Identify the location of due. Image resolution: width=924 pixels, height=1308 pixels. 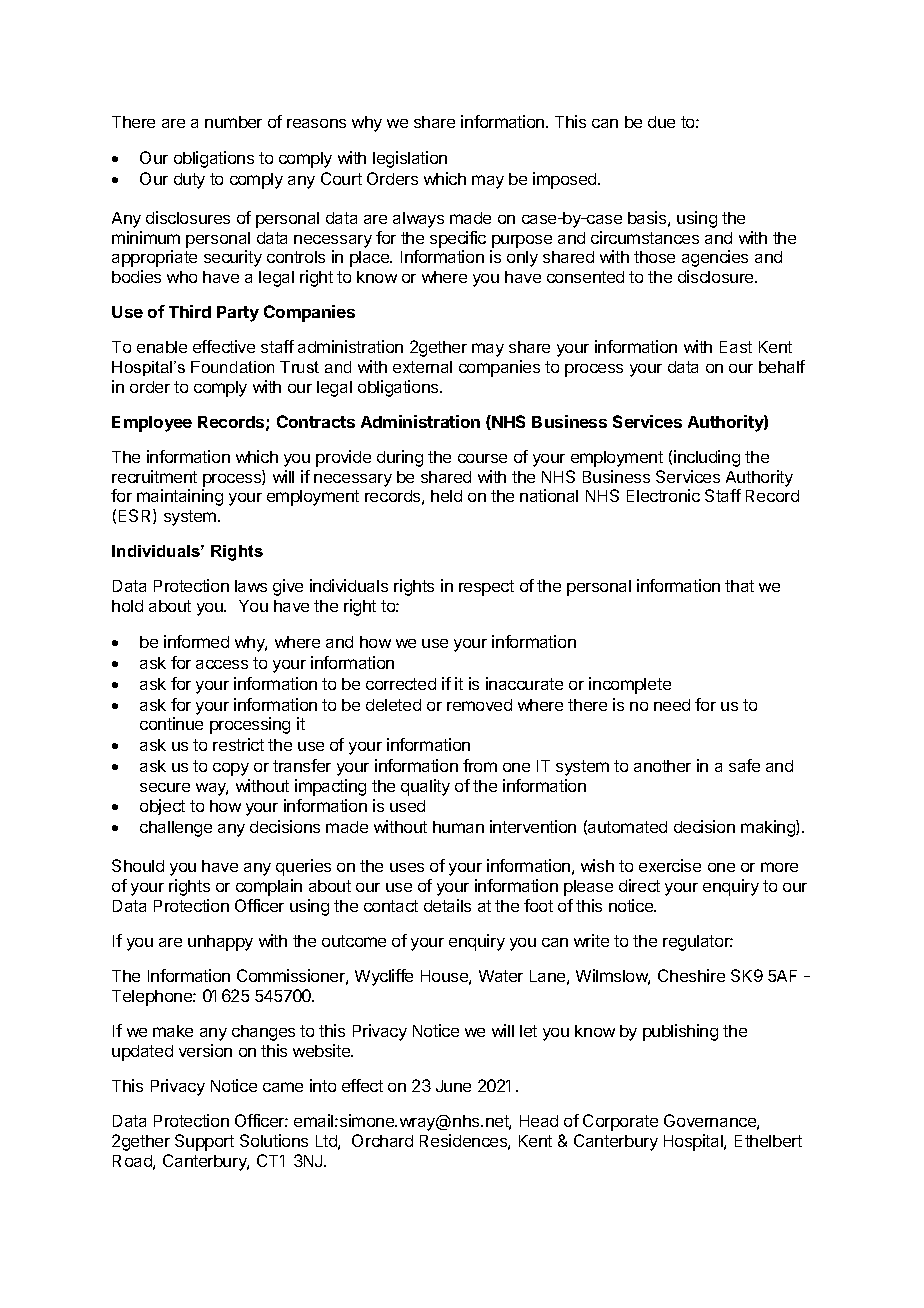
(661, 122).
